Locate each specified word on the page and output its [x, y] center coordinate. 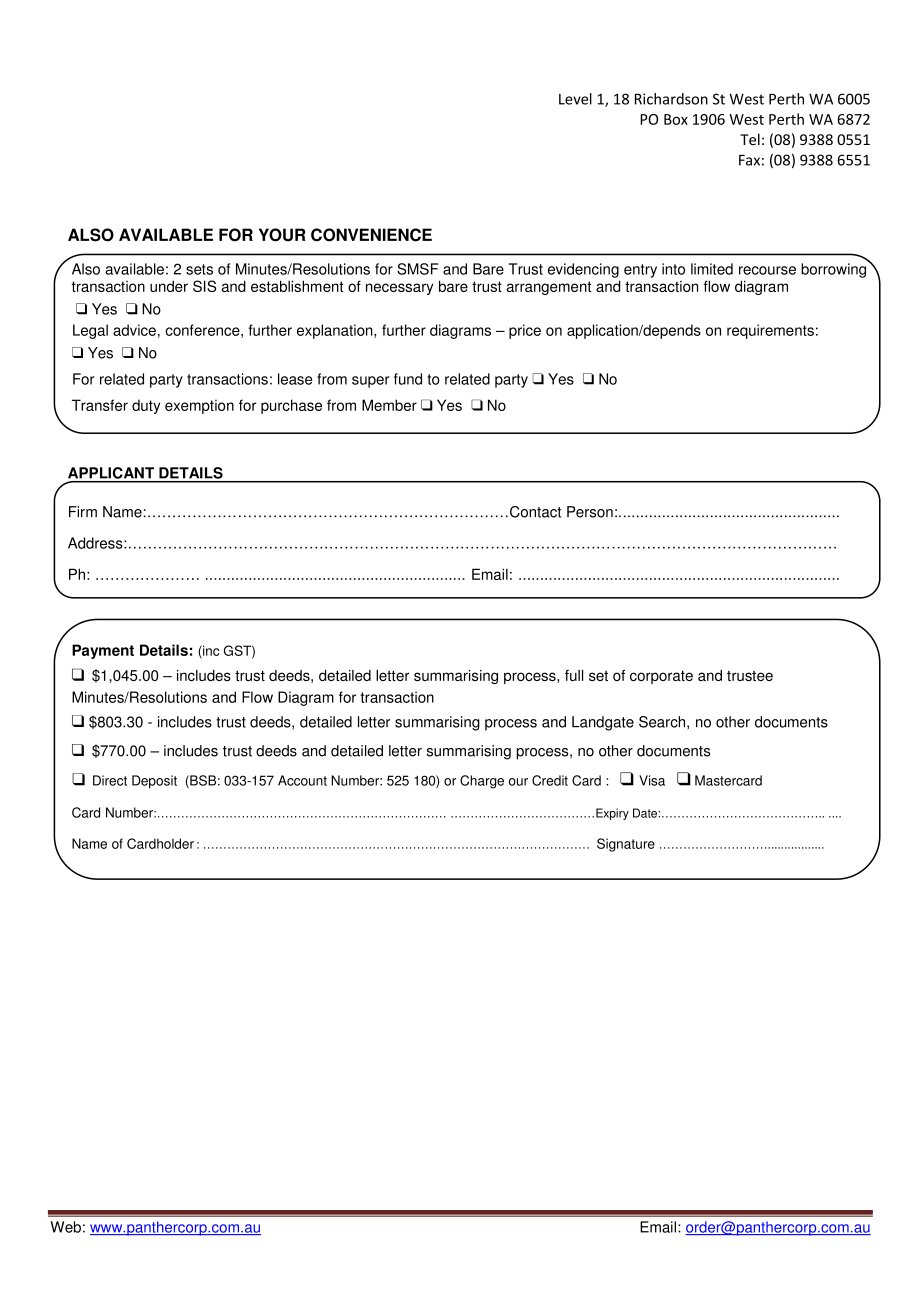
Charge [482, 782]
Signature [626, 845]
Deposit [154, 782]
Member [389, 405]
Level [575, 99]
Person [590, 512]
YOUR [282, 235]
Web [66, 1227]
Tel [750, 139]
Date [646, 813]
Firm [83, 511]
